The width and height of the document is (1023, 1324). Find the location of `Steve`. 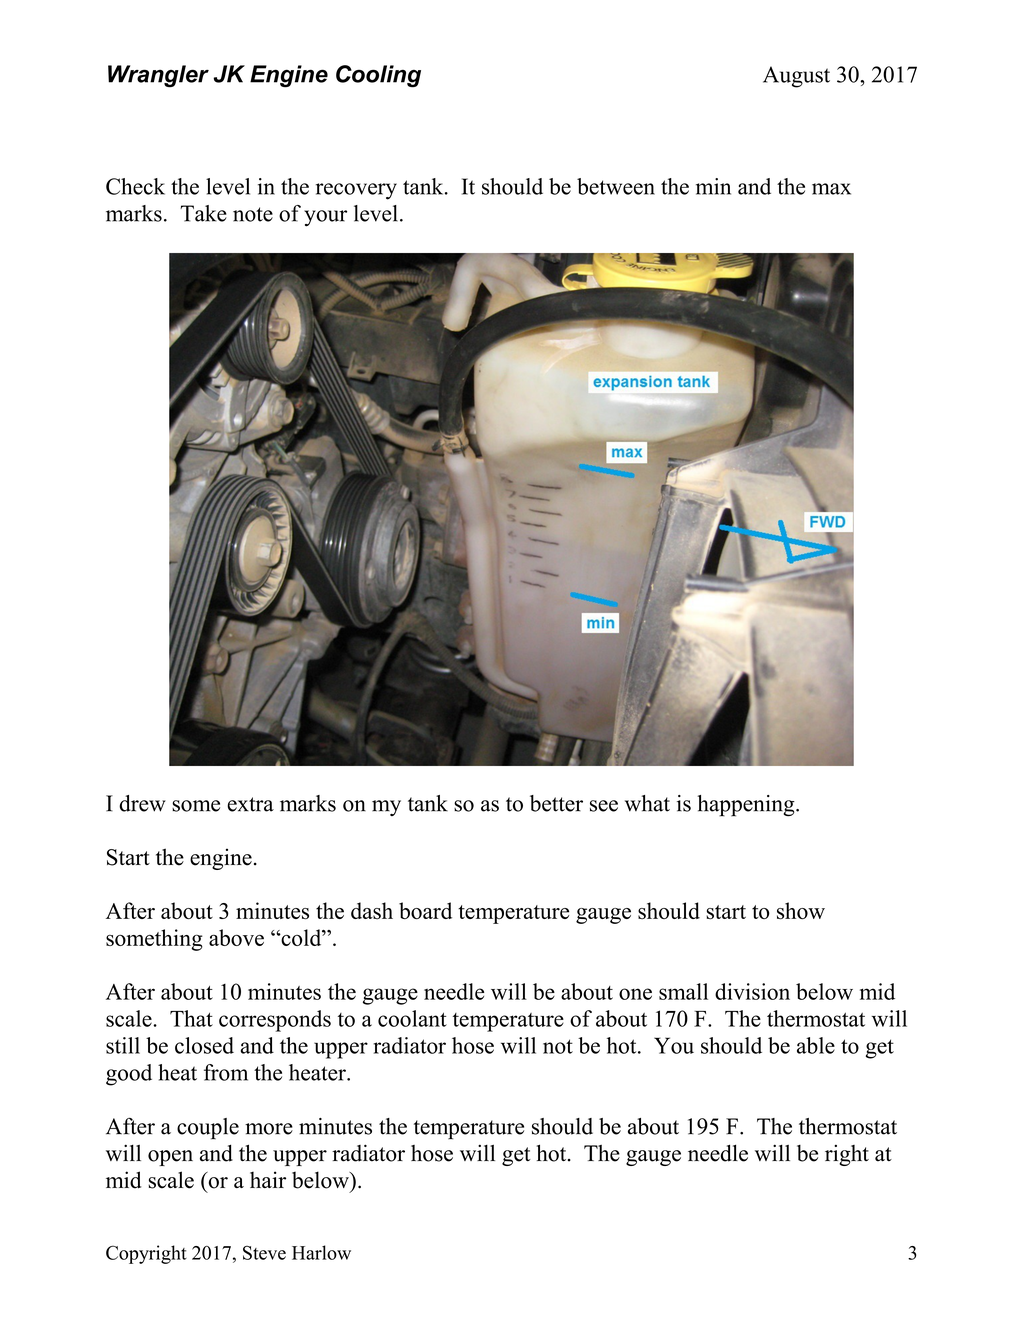

Steve is located at coordinates (264, 1253).
